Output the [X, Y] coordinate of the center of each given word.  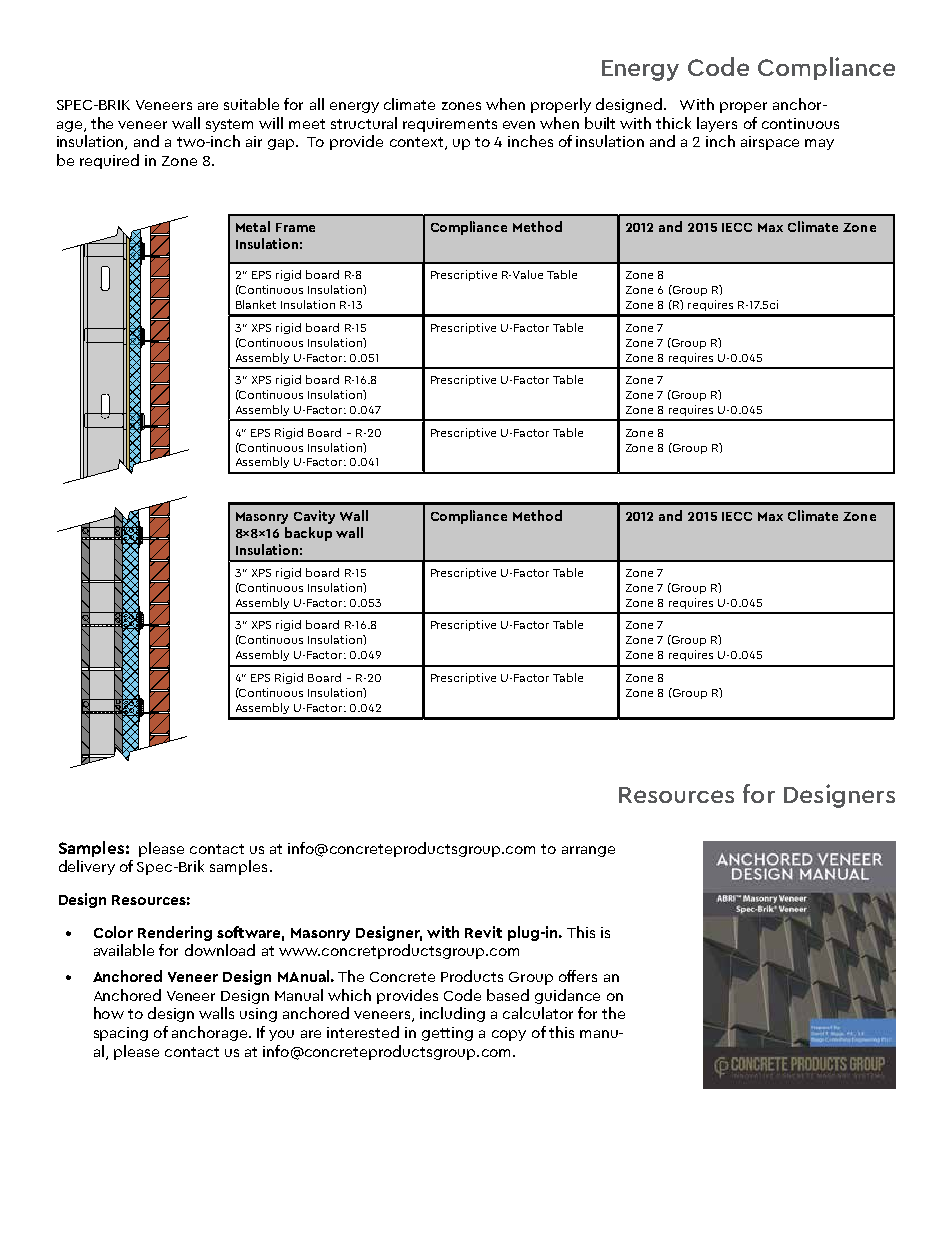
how [109, 1013]
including [452, 1014]
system [229, 125]
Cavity [314, 517]
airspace [770, 143]
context [418, 143]
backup [308, 534]
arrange [588, 851]
